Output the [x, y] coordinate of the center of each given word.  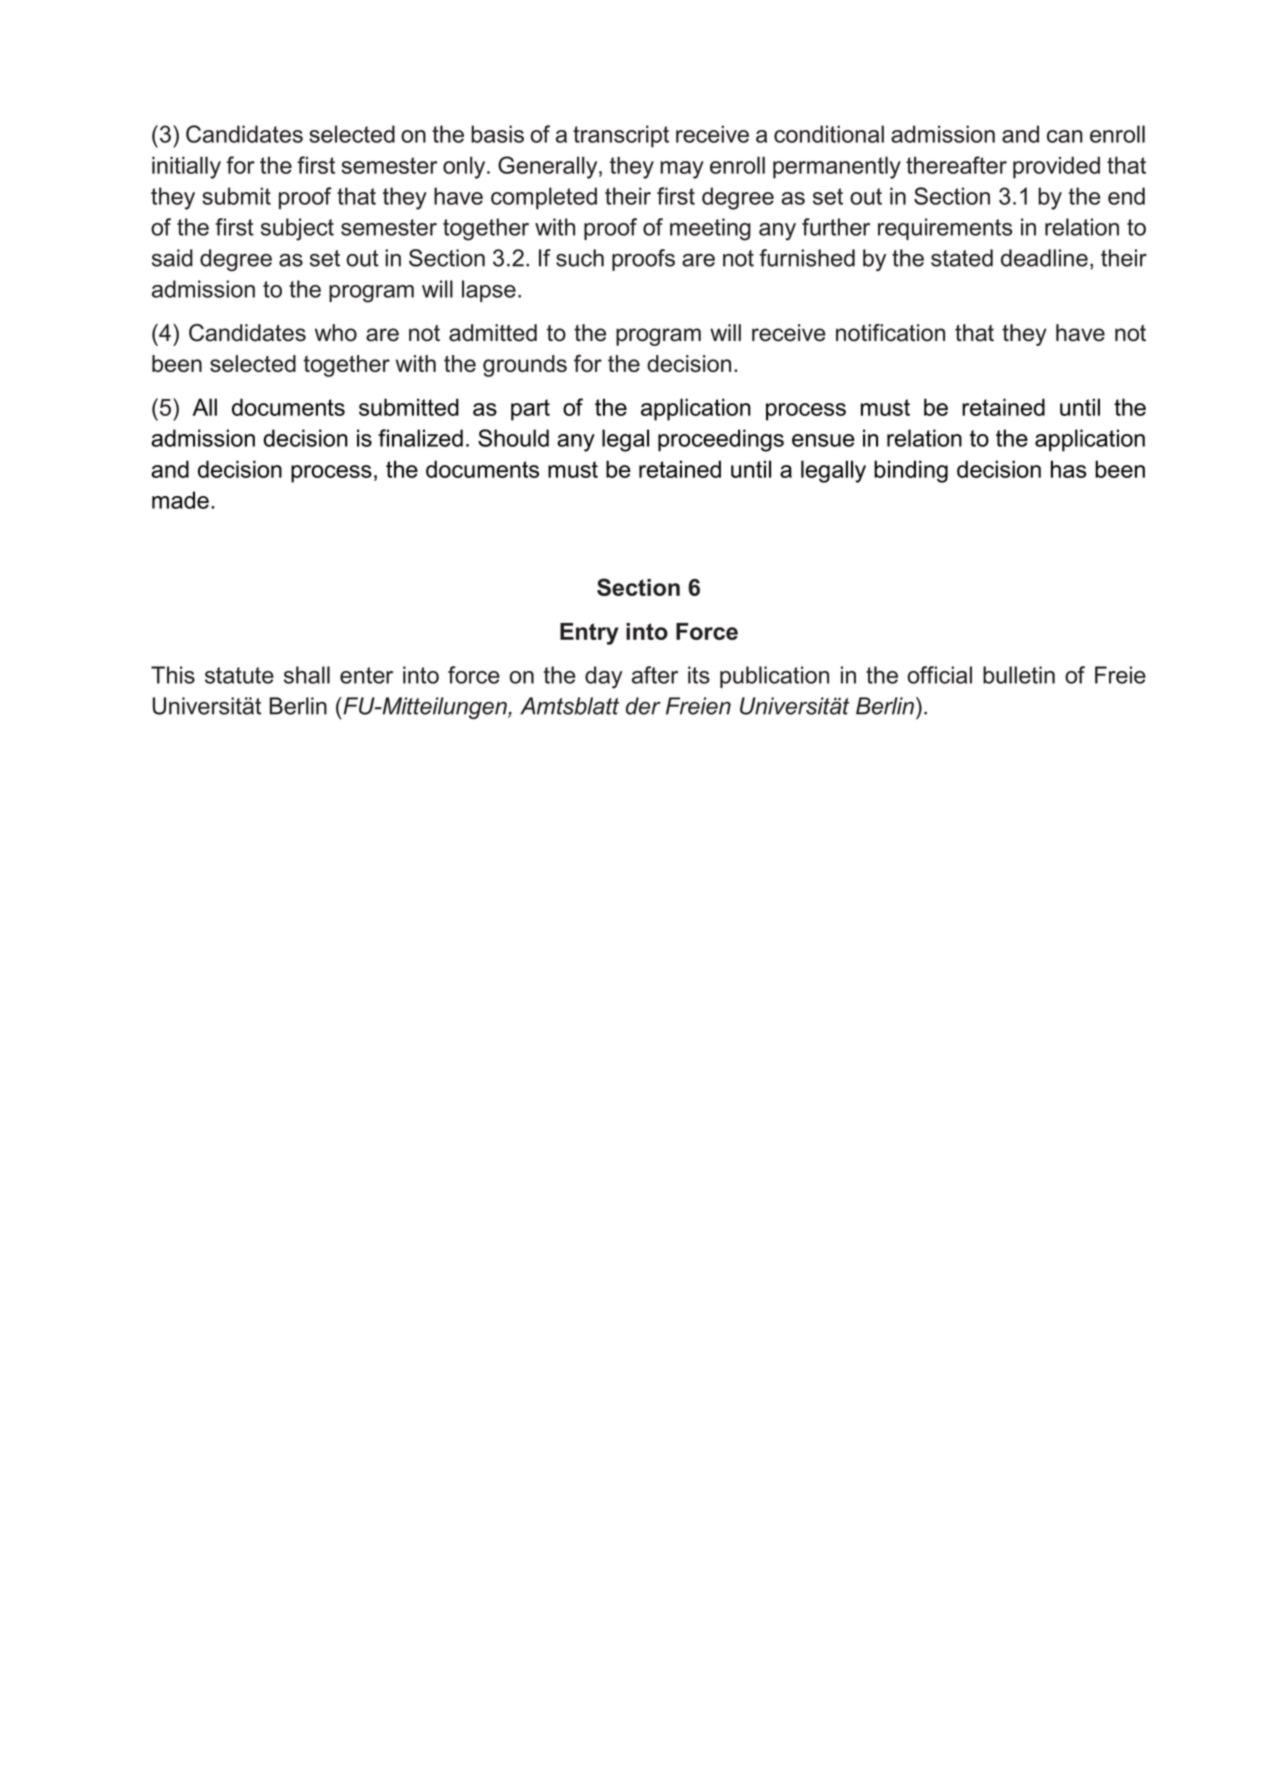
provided [1056, 167]
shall [307, 675]
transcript [621, 136]
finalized [420, 438]
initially [186, 167]
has [1069, 469]
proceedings [721, 440]
